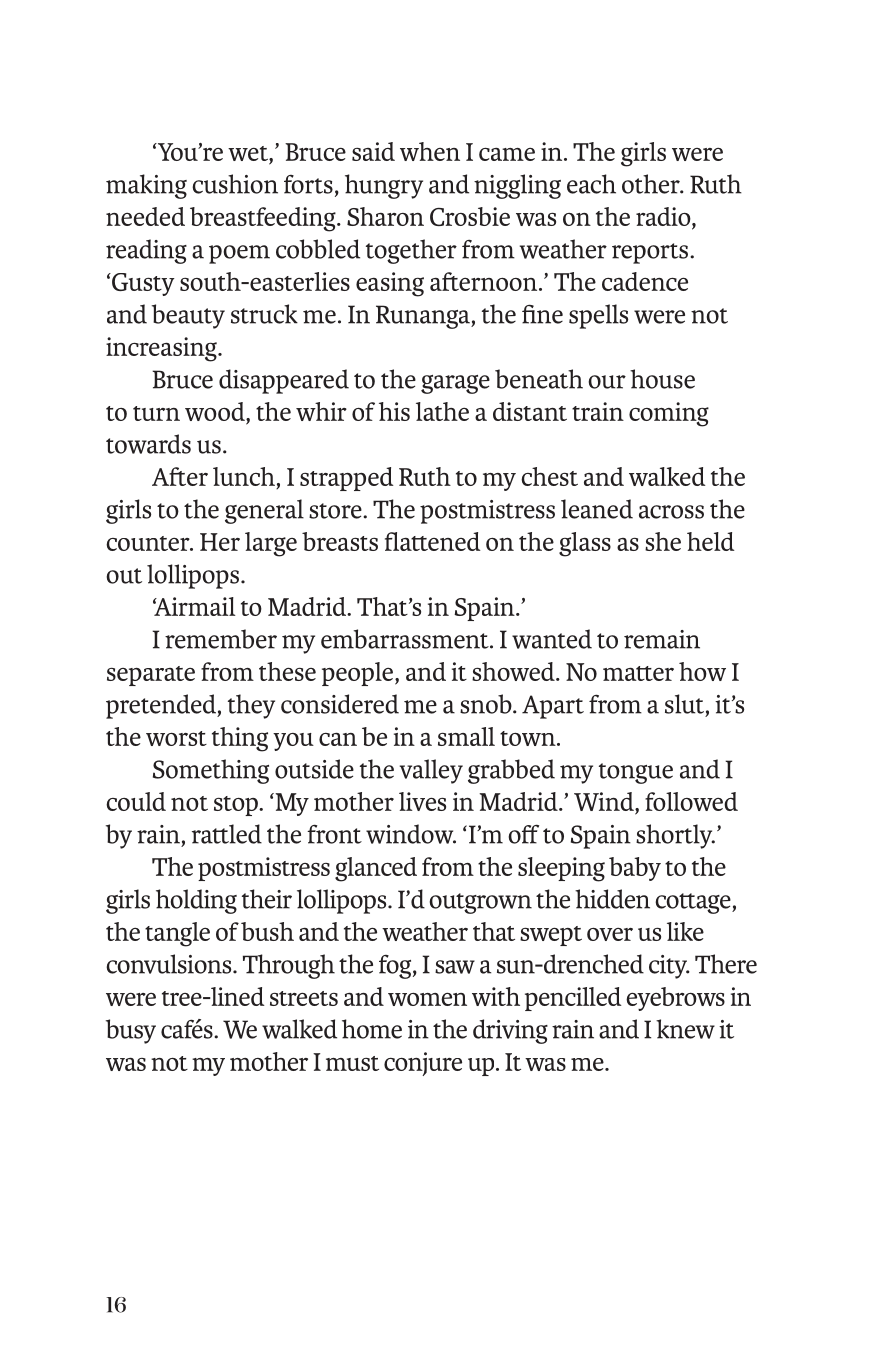  I want to click on valley, so click(431, 771).
